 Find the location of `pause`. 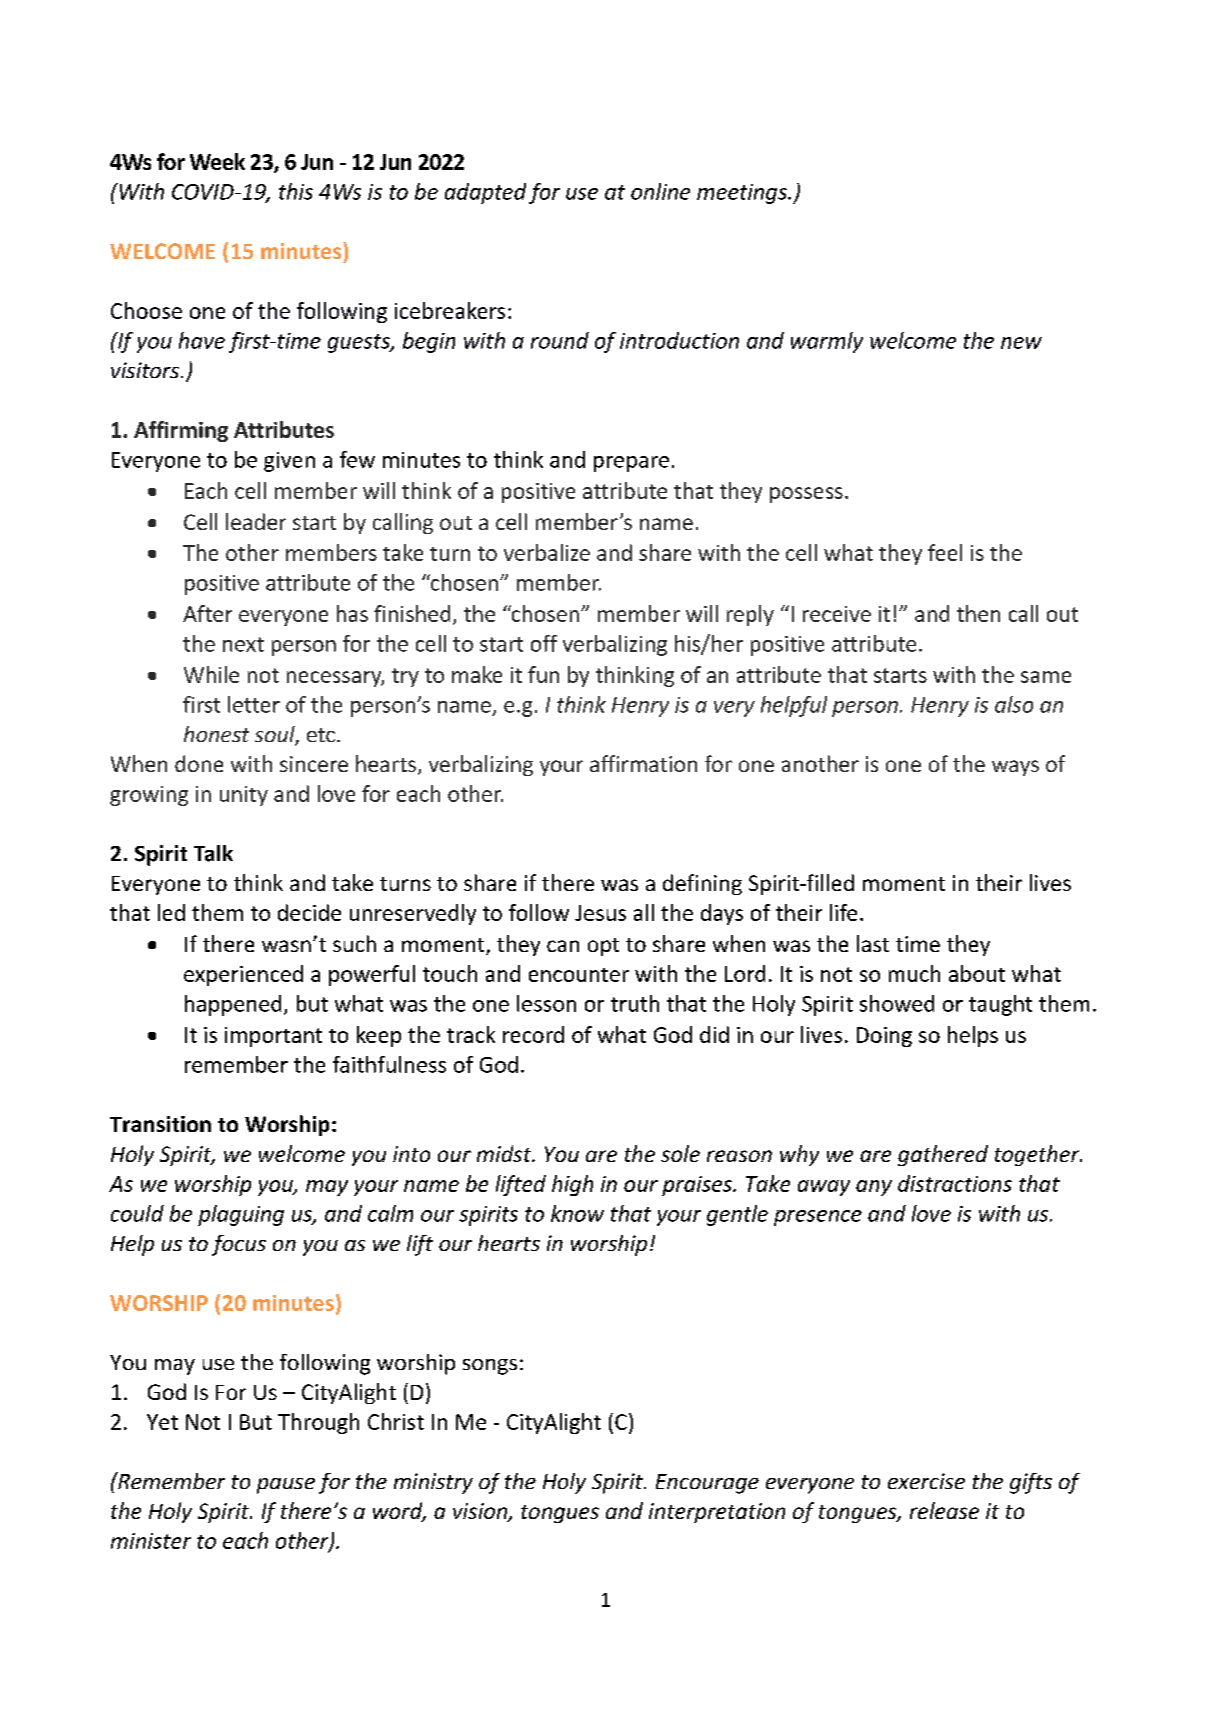

pause is located at coordinates (286, 1486).
